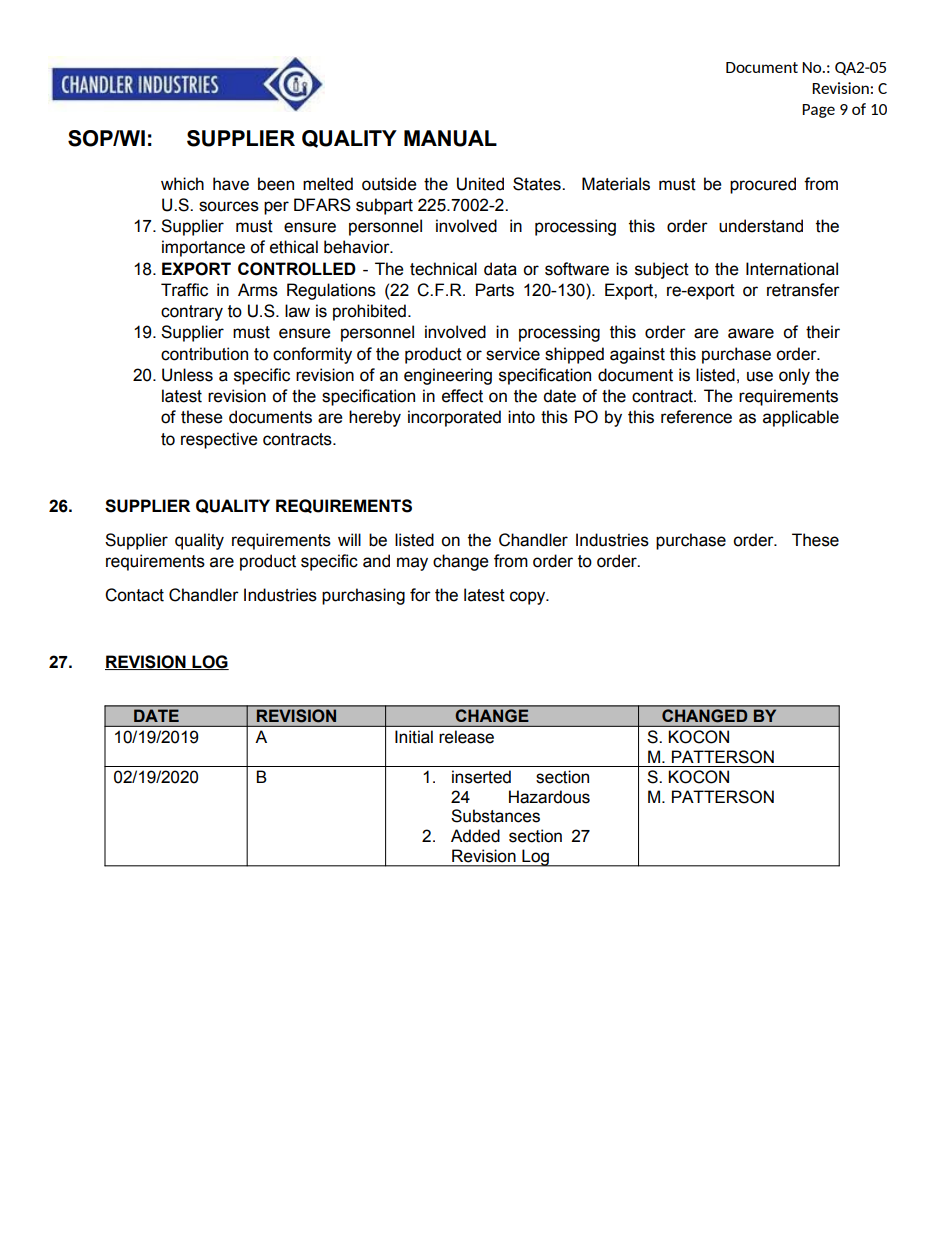 This document has height=1233, width=952. Describe the element at coordinates (231, 184) in the document. I see `have` at that location.
